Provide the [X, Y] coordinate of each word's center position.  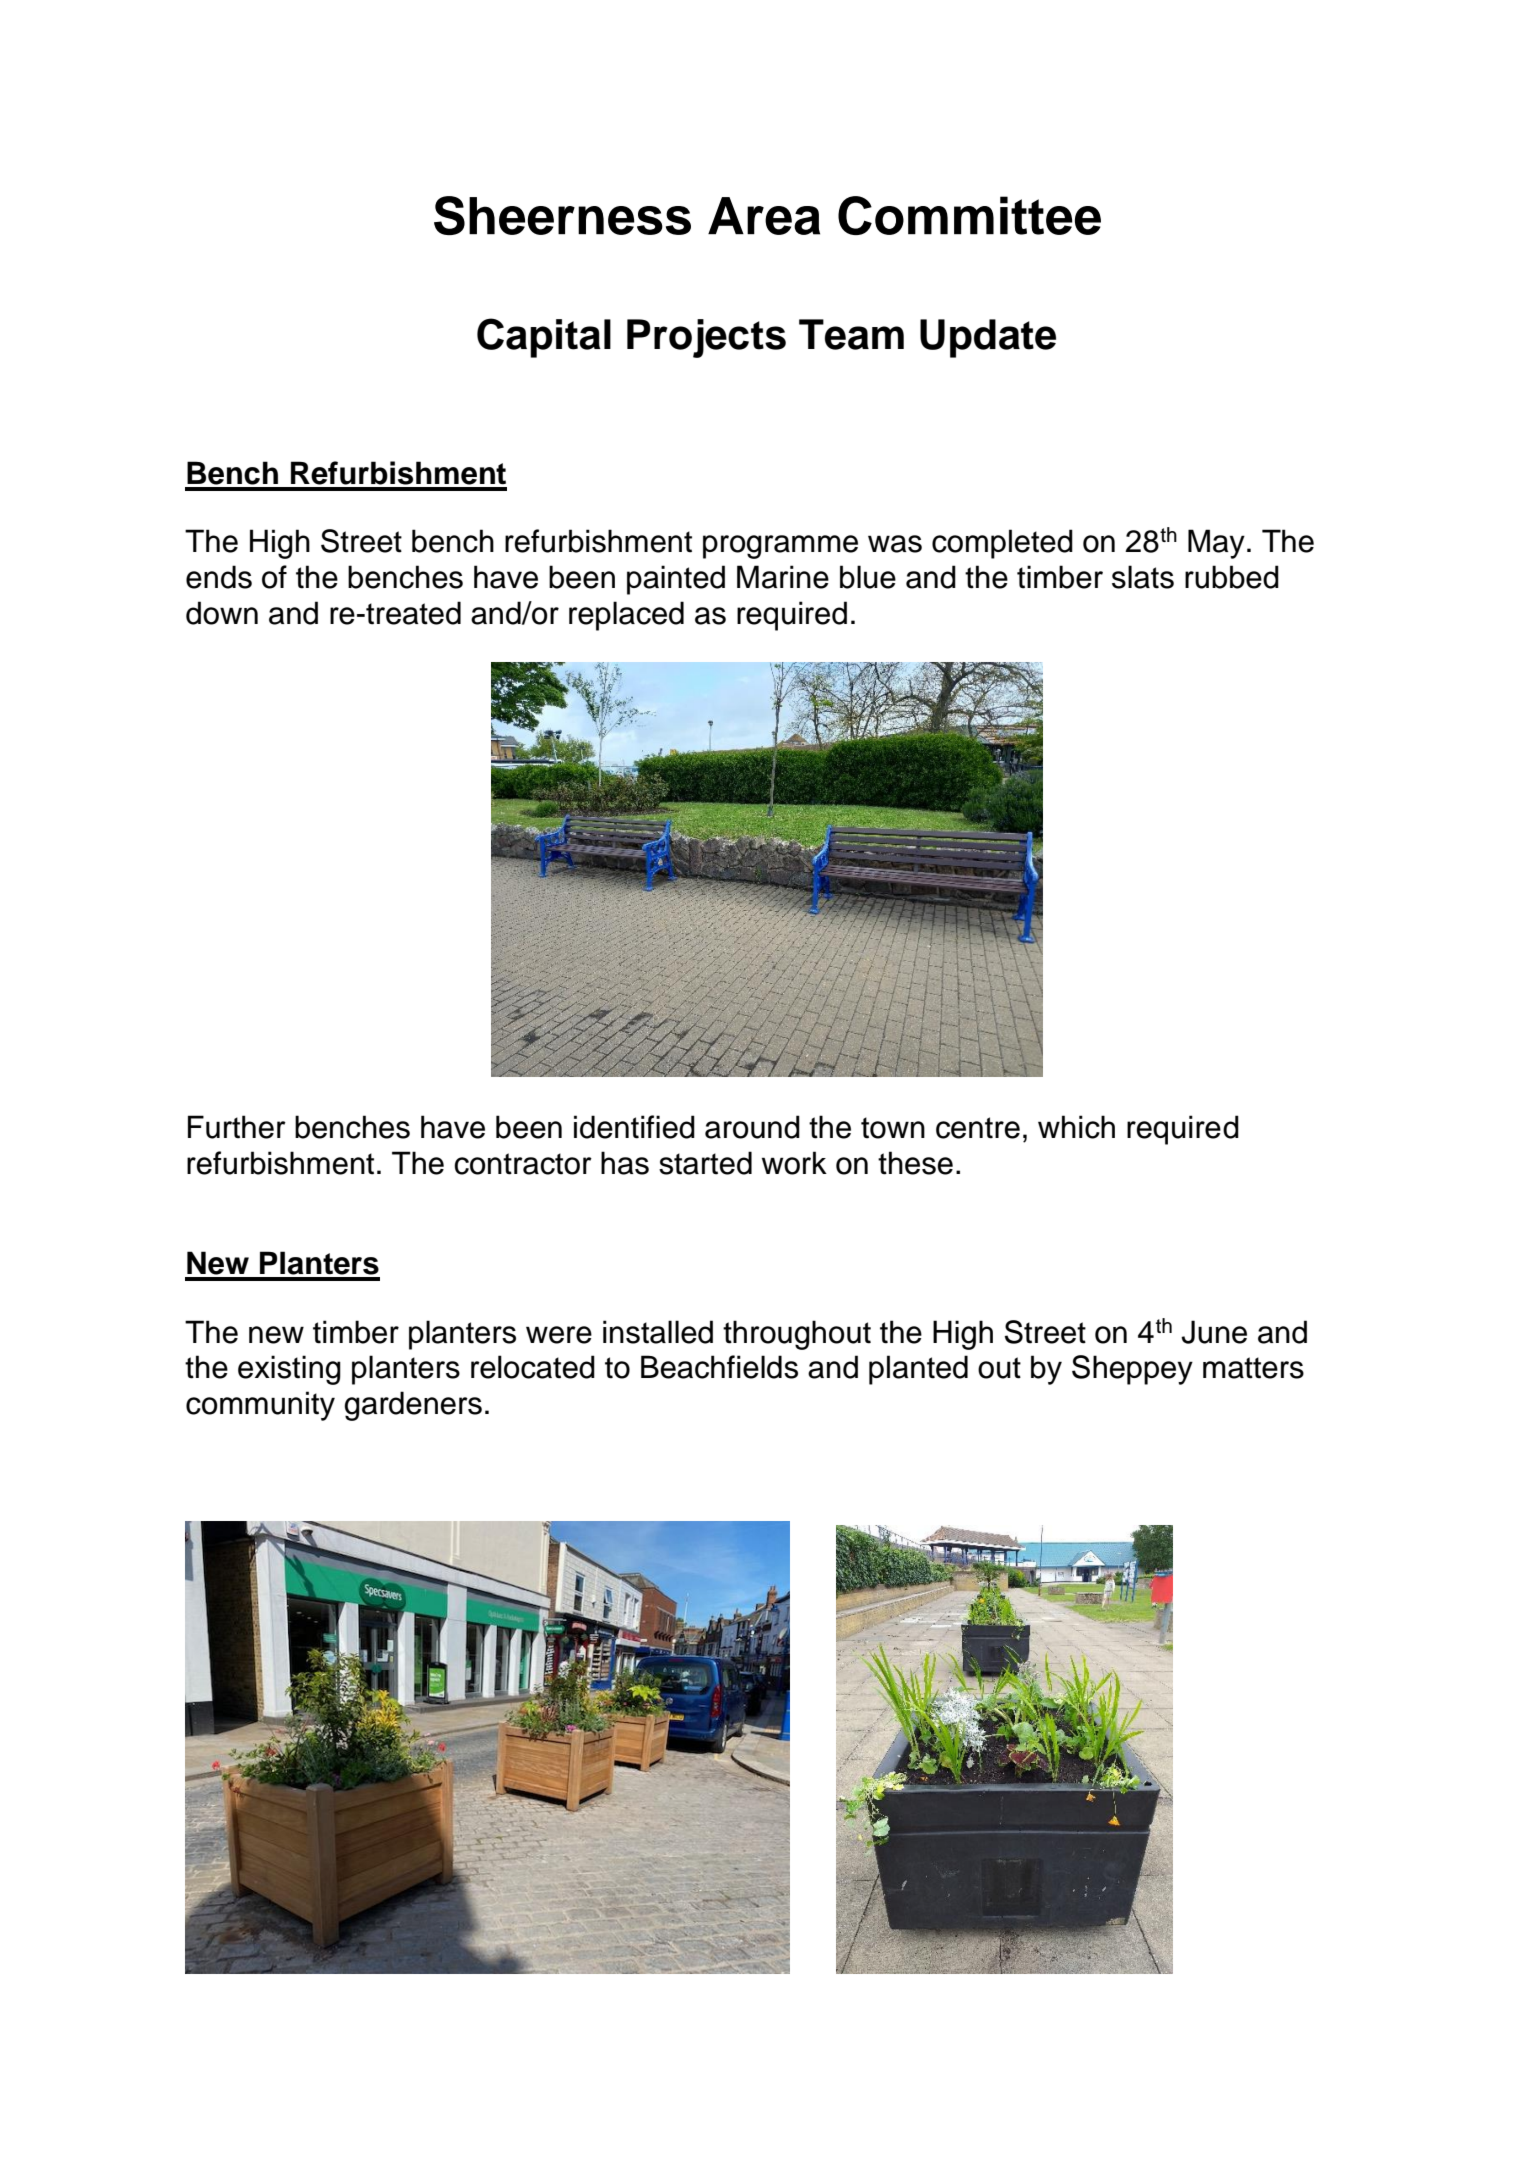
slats [1143, 577]
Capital [544, 338]
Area [764, 216]
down [222, 613]
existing [289, 1370]
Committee [969, 215]
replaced [626, 616]
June [1214, 1332]
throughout [797, 1335]
